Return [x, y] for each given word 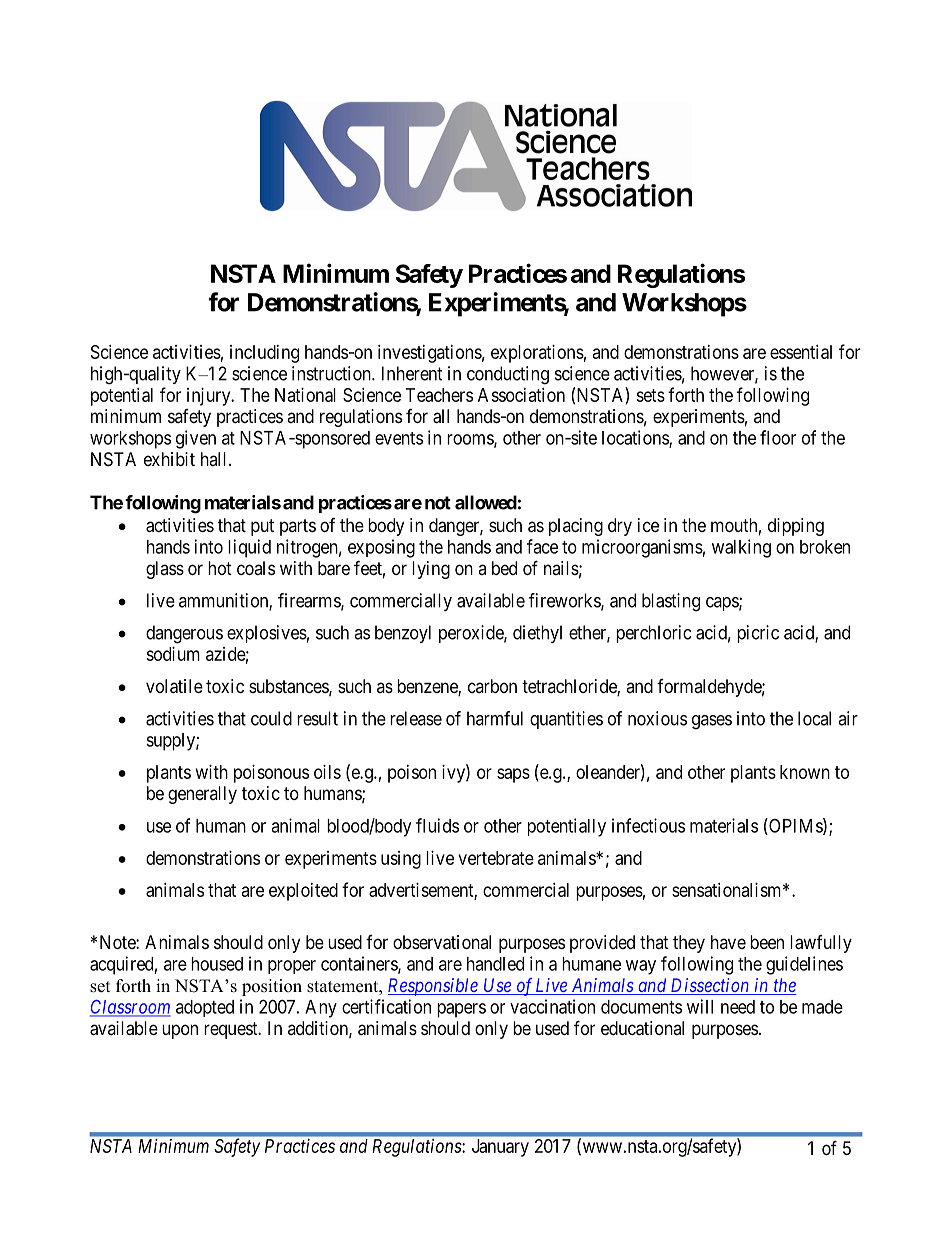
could [271, 718]
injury [210, 397]
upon [180, 1031]
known [805, 772]
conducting [508, 375]
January [500, 1148]
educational [642, 1028]
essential [801, 352]
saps [513, 775]
